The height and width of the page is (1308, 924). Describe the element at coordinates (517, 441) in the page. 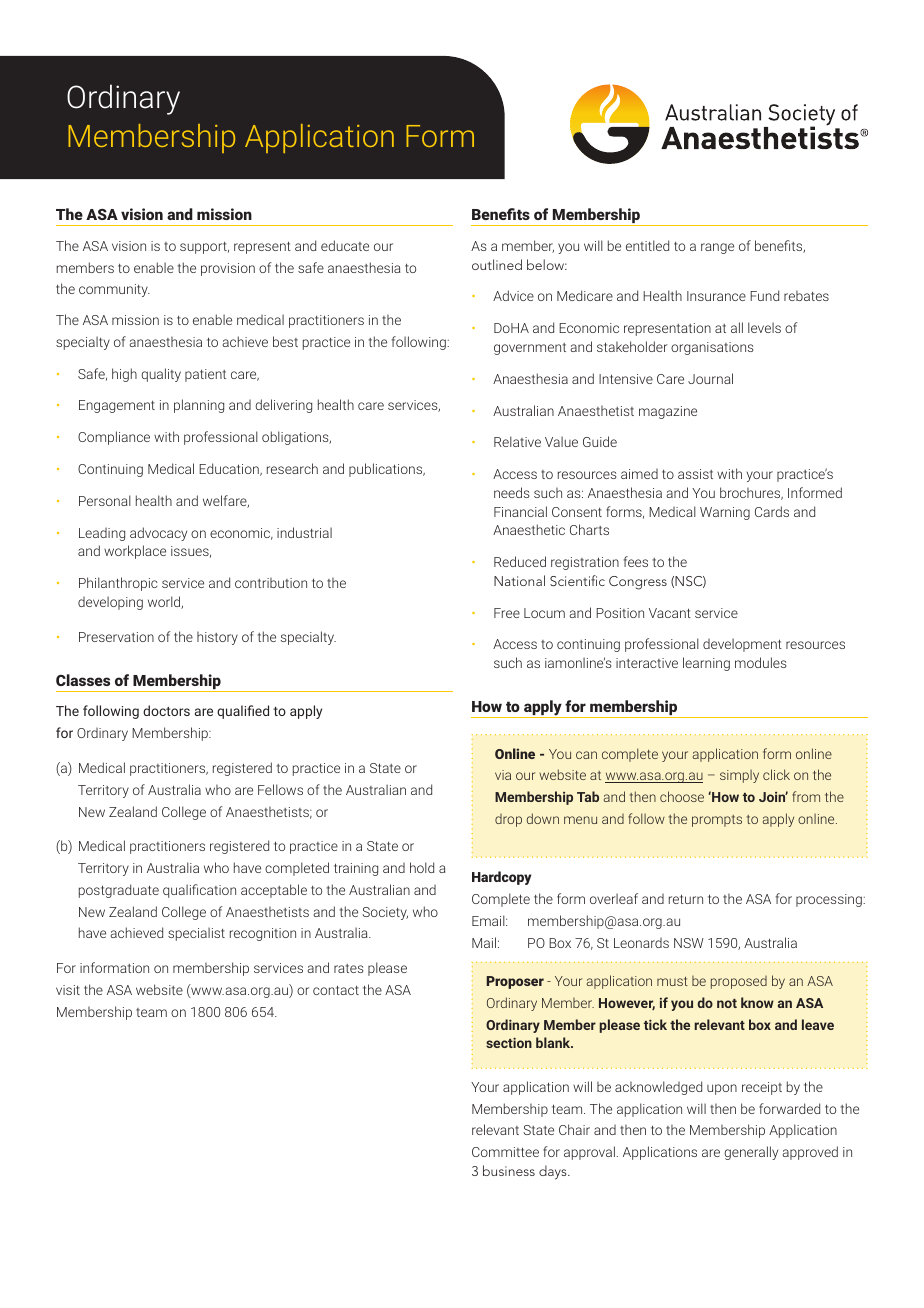

I see `Relative` at that location.
